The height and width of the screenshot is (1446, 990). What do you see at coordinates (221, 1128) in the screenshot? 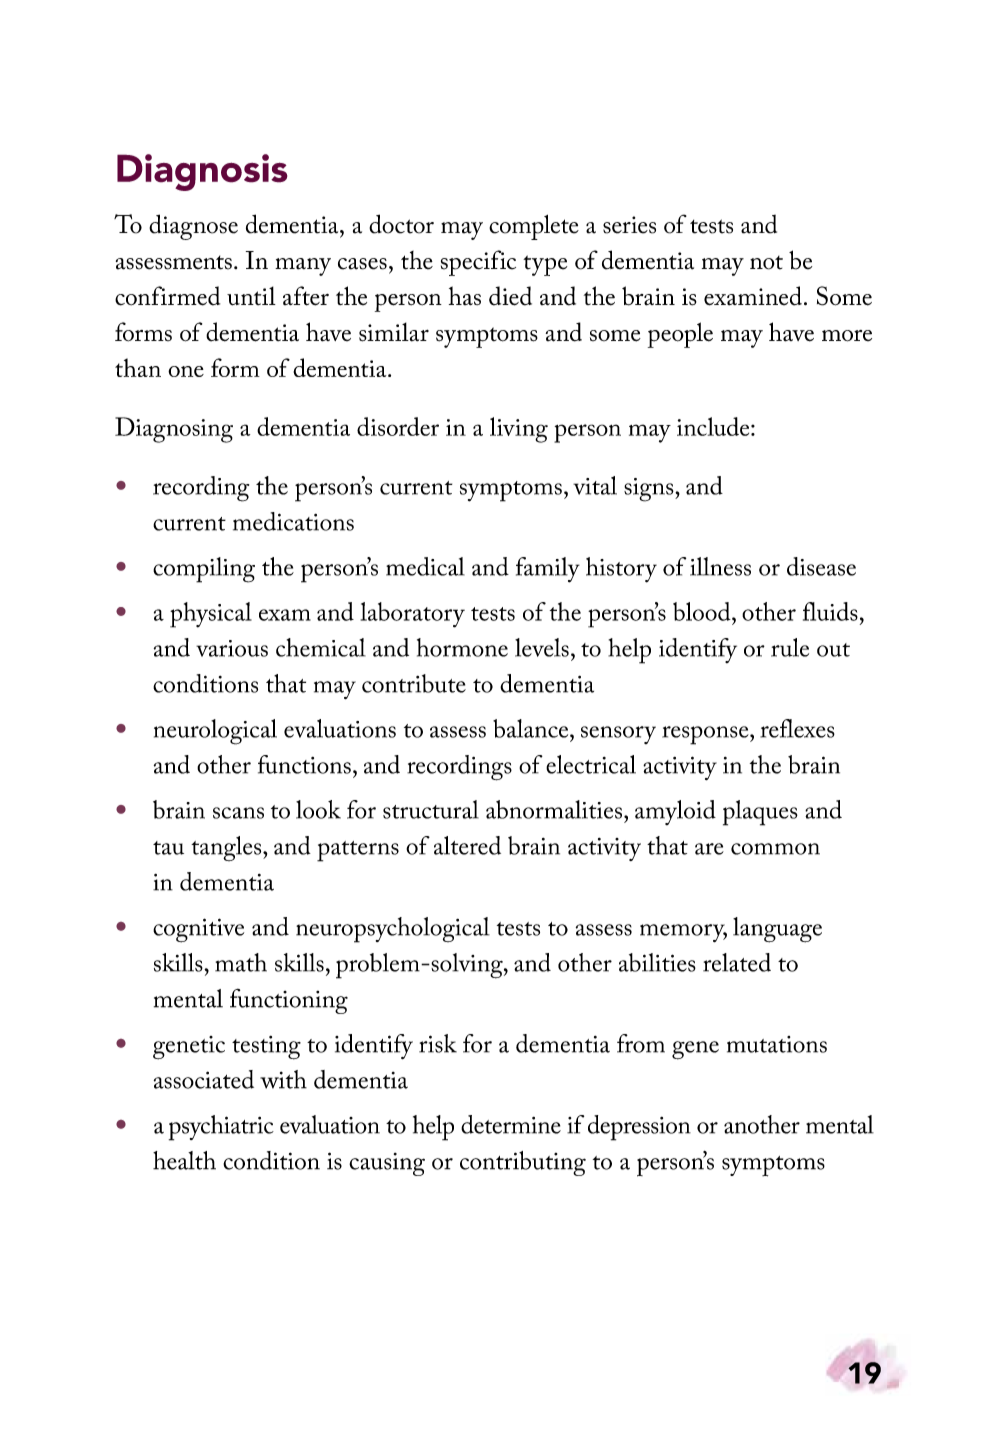
I see `psychiatric` at bounding box center [221, 1128].
